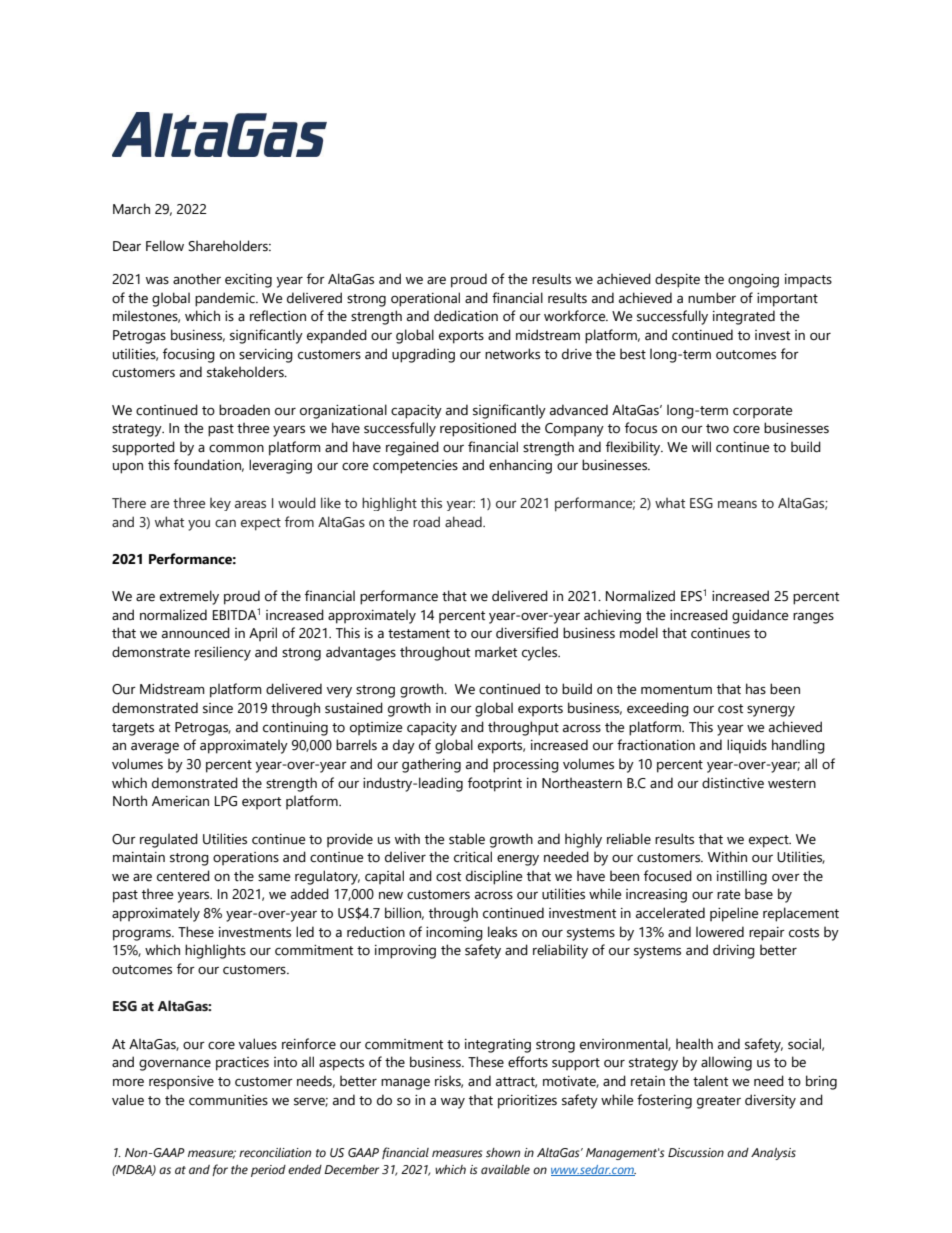 Image resolution: width=952 pixels, height=1233 pixels. What do you see at coordinates (520, 466) in the document?
I see `enhancing` at bounding box center [520, 466].
